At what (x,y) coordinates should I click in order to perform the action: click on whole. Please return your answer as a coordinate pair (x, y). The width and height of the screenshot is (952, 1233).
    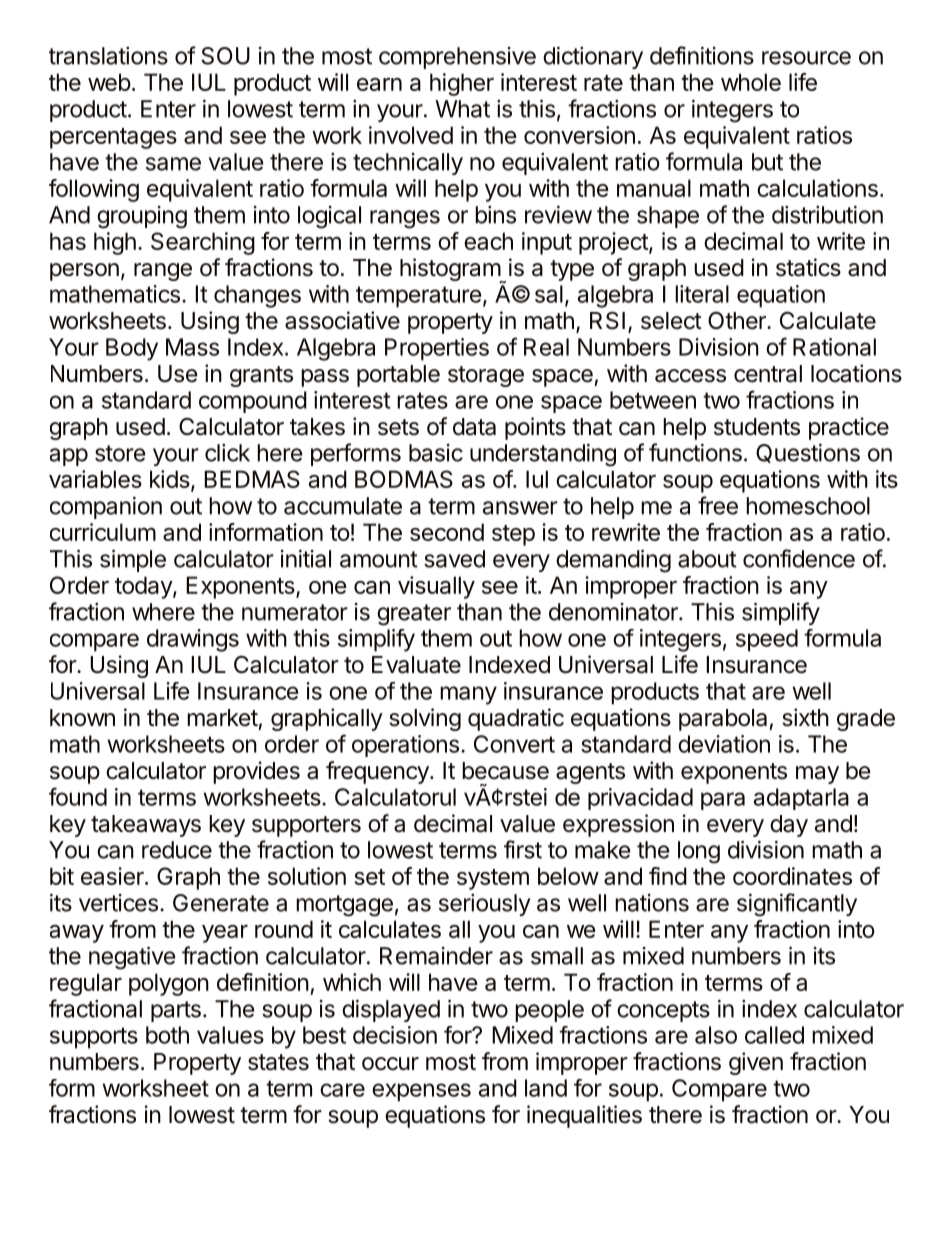
    Looking at the image, I should click on (751, 82).
